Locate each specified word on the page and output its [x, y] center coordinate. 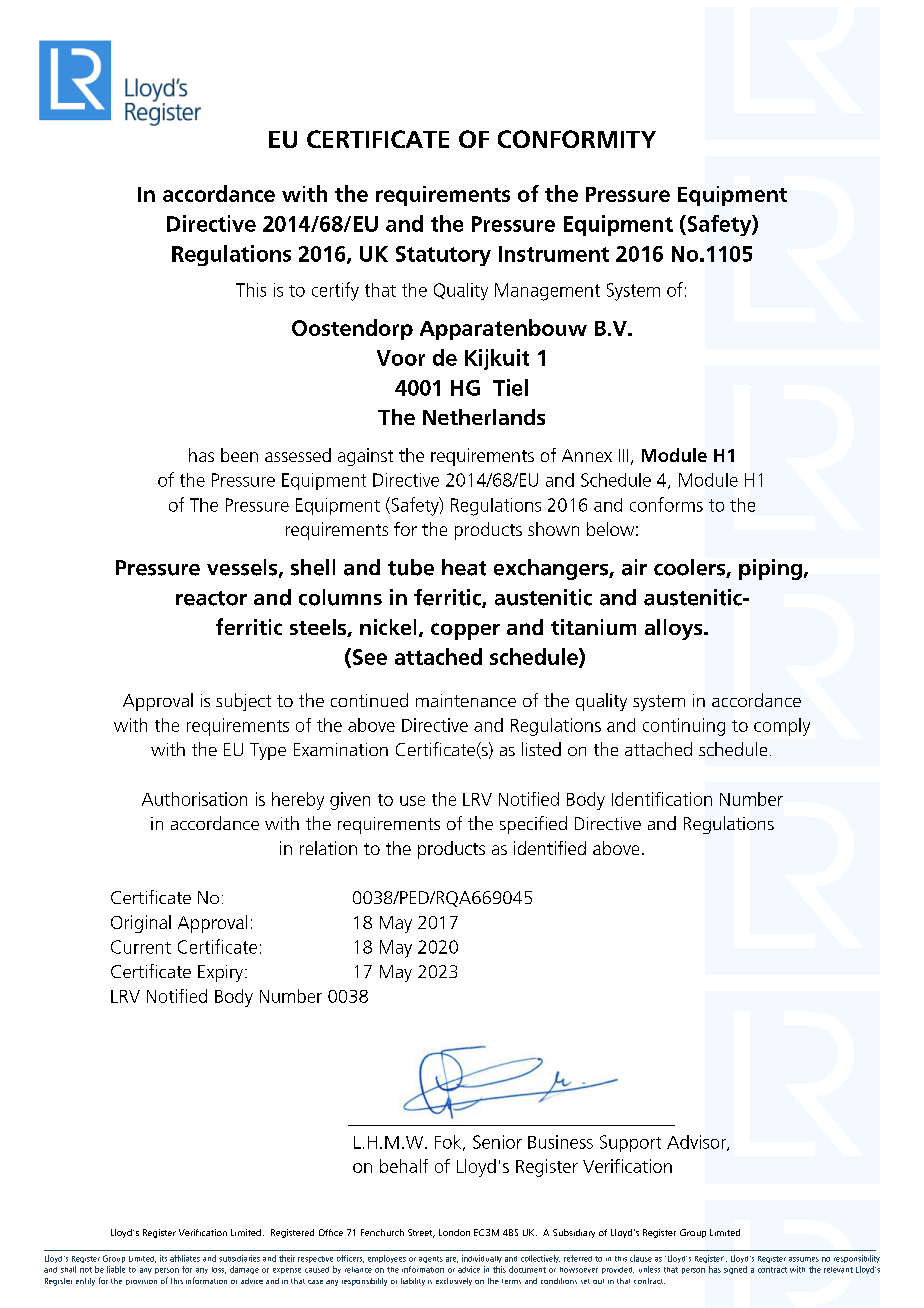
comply [782, 727]
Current [141, 947]
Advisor [697, 1143]
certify [335, 291]
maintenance [466, 700]
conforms [666, 504]
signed [735, 1270]
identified [550, 848]
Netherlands [484, 417]
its [163, 1258]
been [239, 455]
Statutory [443, 256]
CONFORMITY [577, 139]
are [452, 1260]
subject [243, 702]
